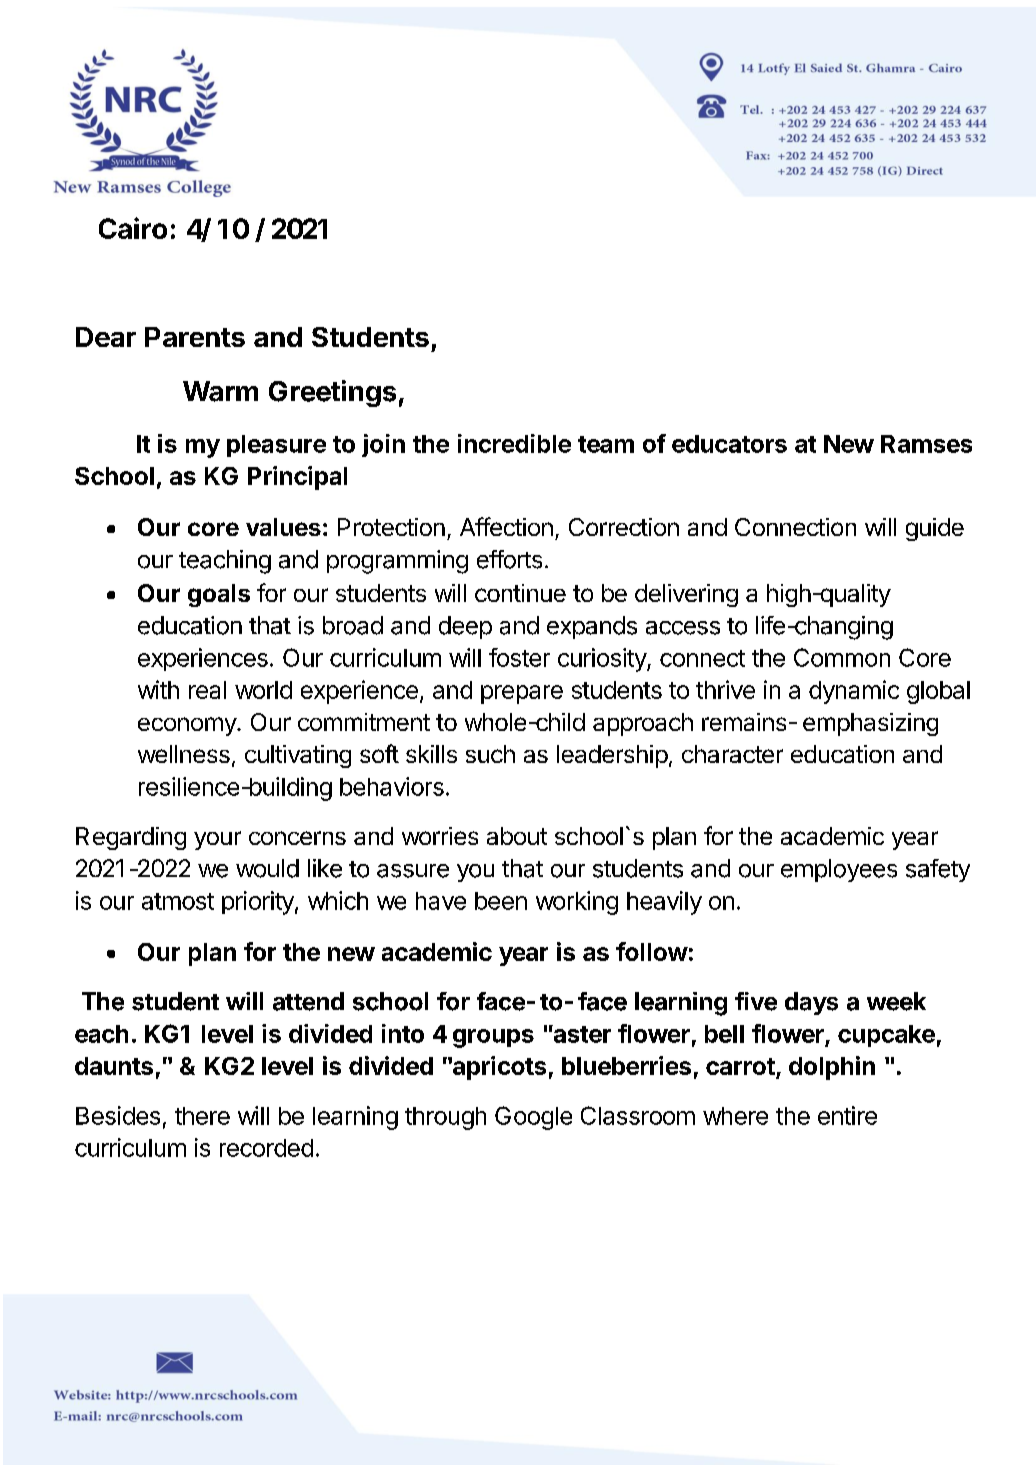 The width and height of the document is (1036, 1465). Describe the element at coordinates (332, 393) in the document. I see `Greetings` at that location.
